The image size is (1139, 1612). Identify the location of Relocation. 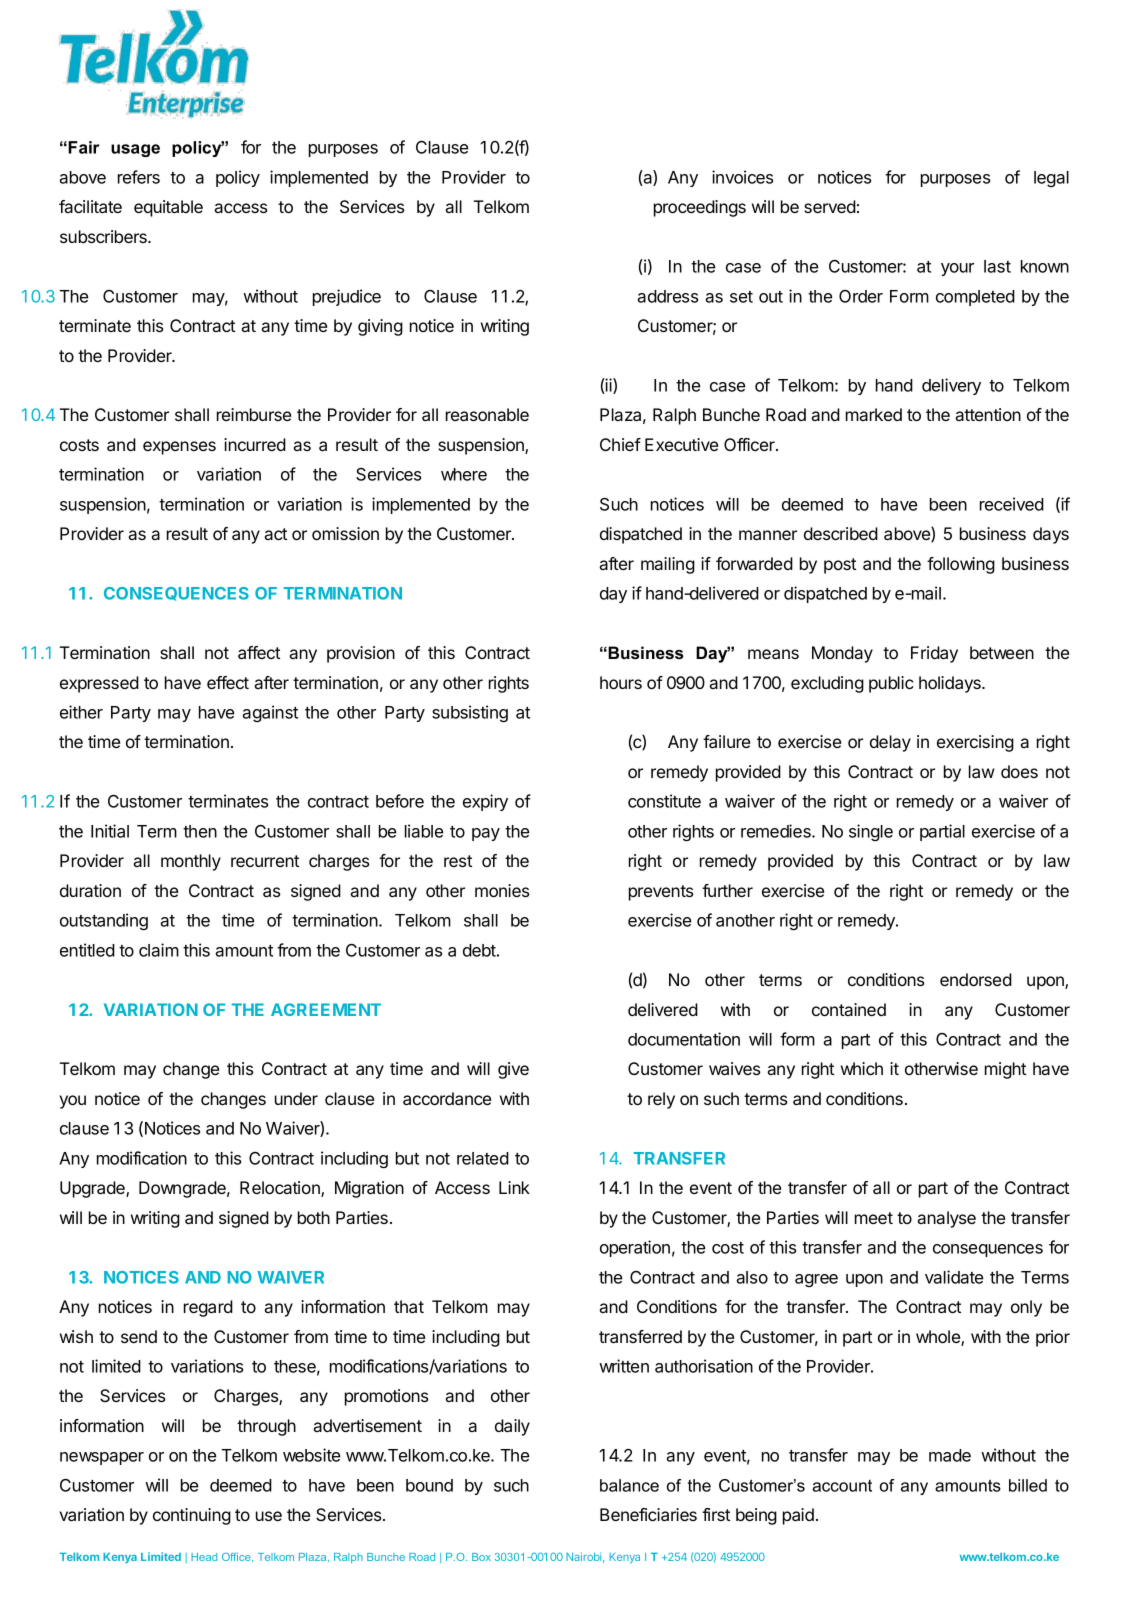
(281, 1189).
